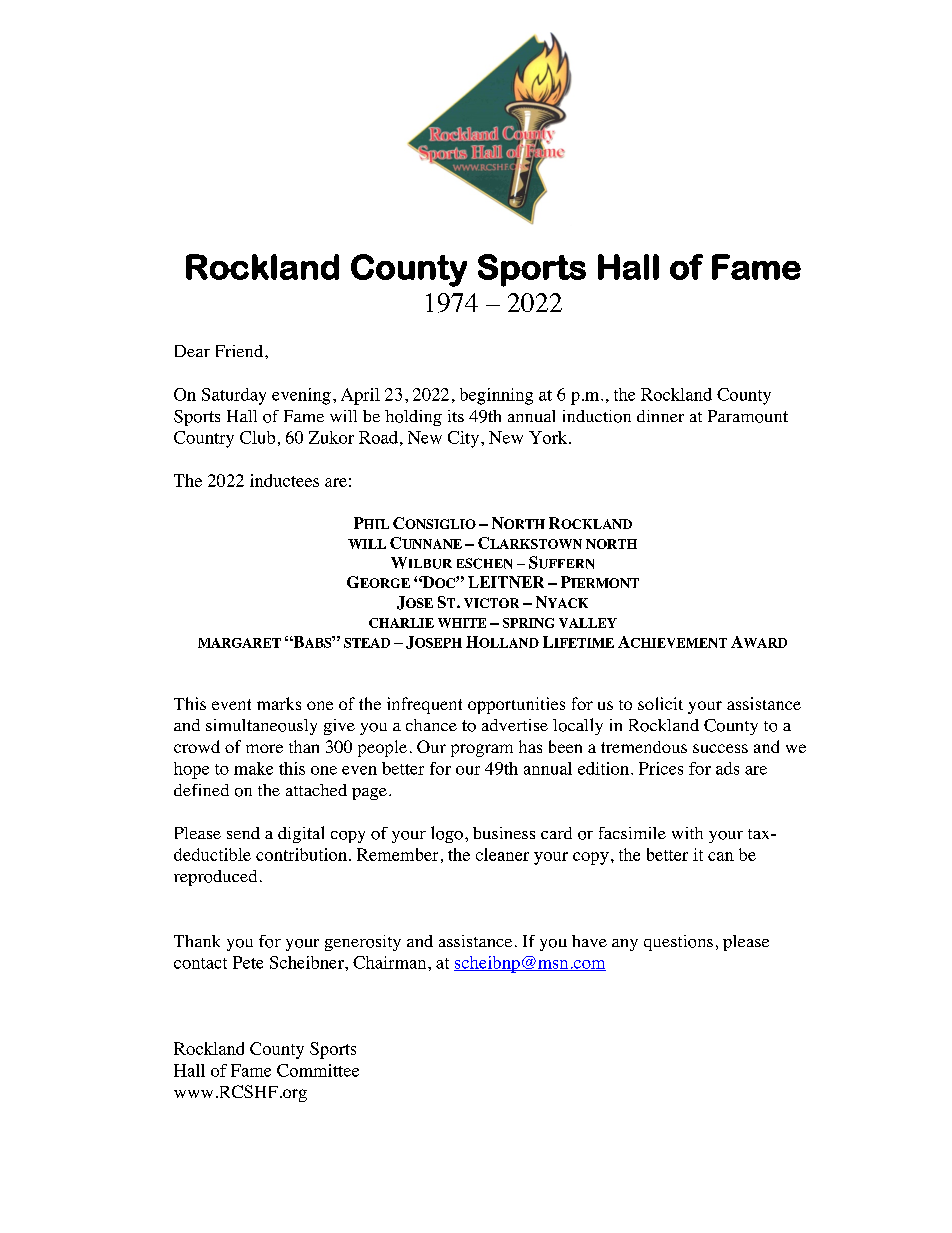  I want to click on logo, so click(447, 834).
